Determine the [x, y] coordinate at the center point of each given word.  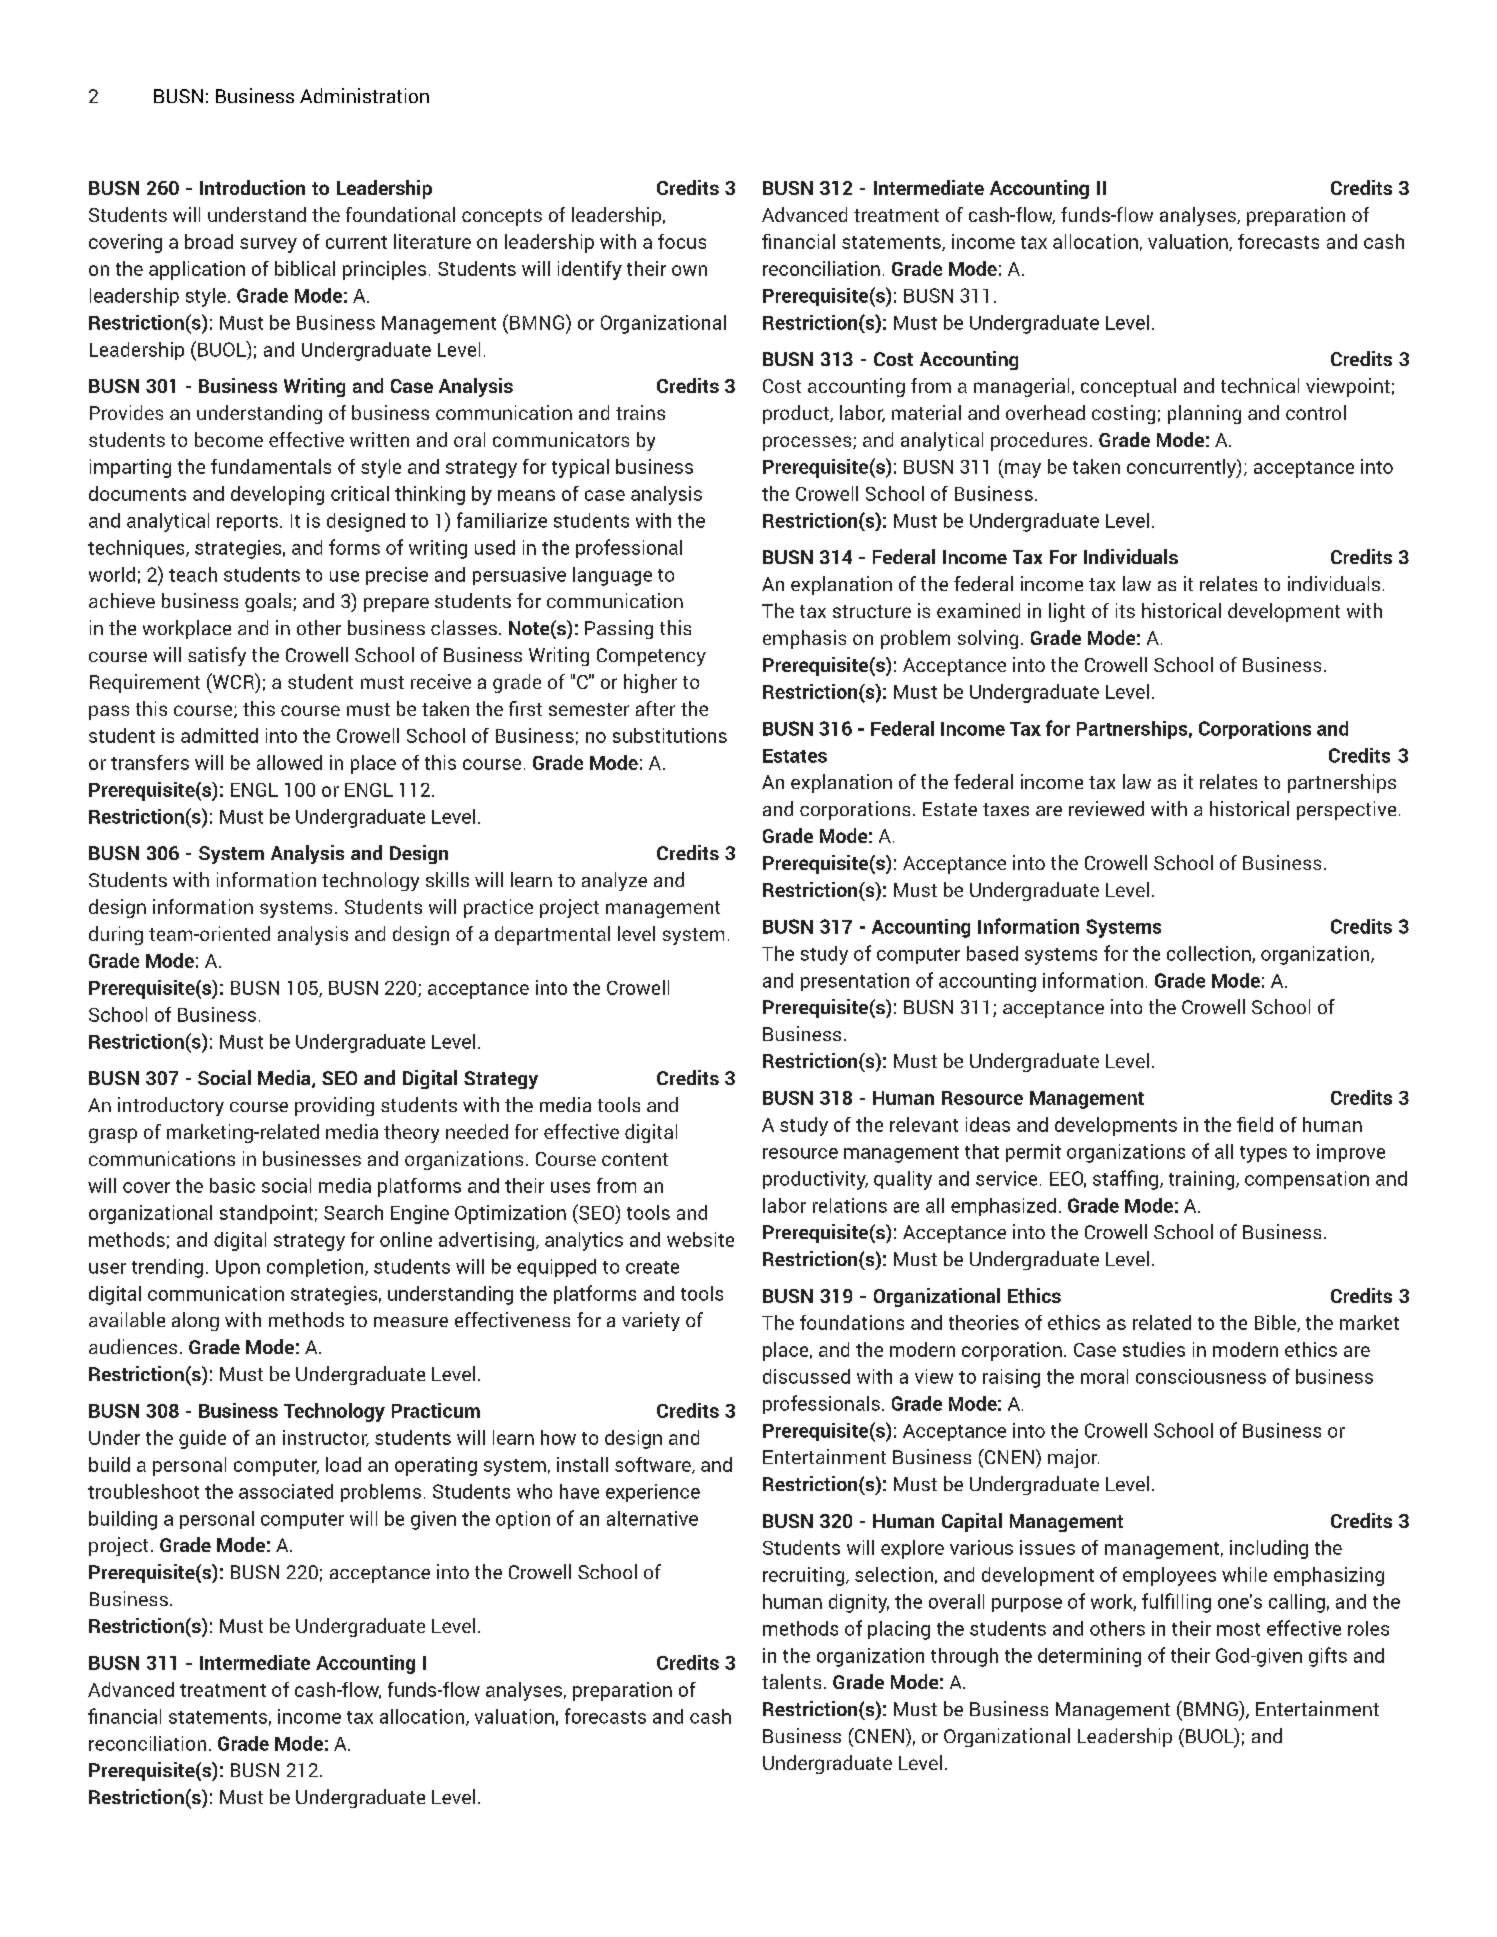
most [1238, 1629]
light [1067, 612]
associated [286, 1491]
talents [791, 1681]
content [635, 1159]
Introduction [252, 187]
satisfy [217, 656]
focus [682, 241]
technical [1260, 385]
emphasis [804, 639]
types [1263, 1154]
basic [232, 1185]
